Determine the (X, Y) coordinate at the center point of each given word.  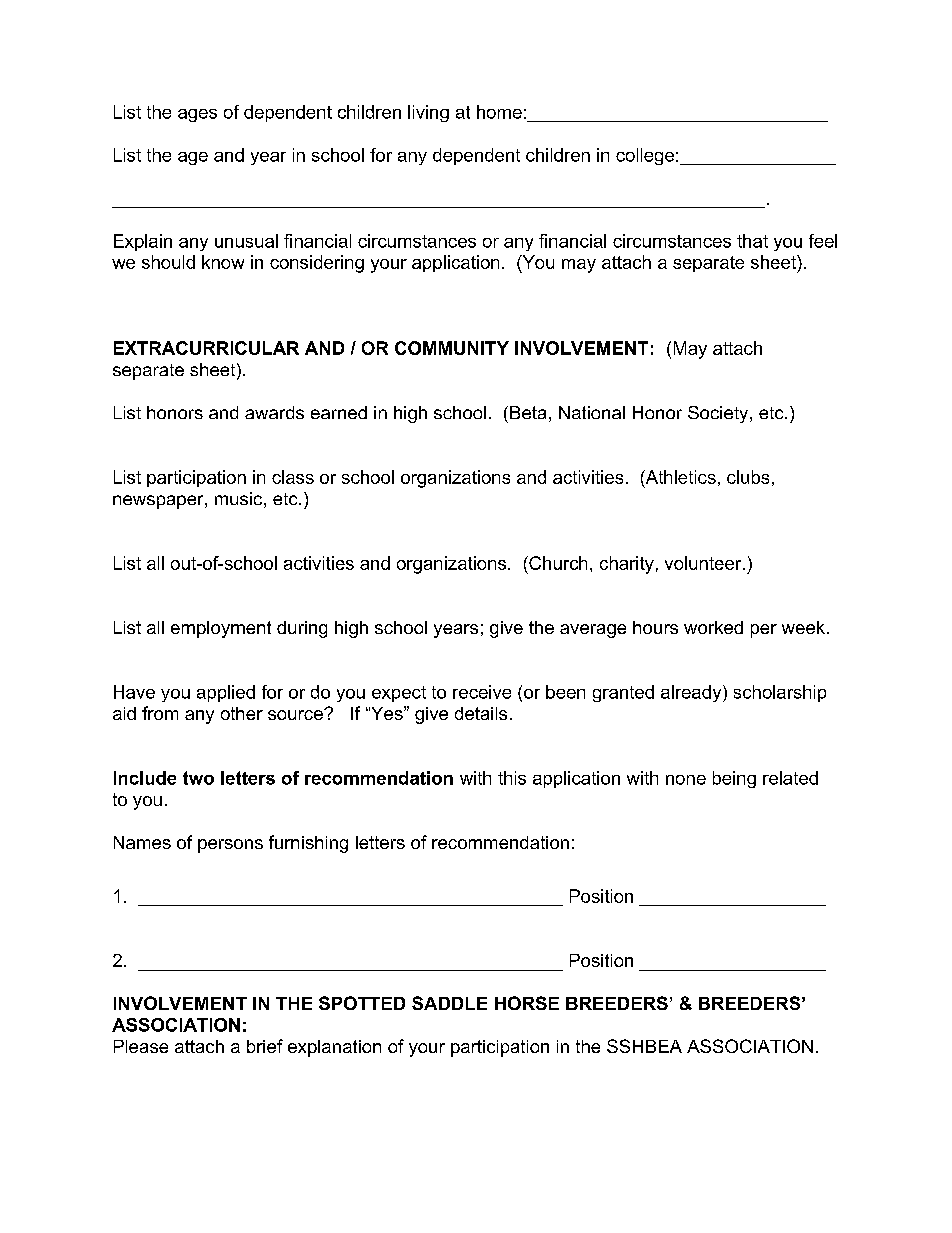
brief (265, 1046)
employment (221, 629)
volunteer (704, 563)
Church (557, 563)
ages (197, 115)
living (428, 113)
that (752, 241)
